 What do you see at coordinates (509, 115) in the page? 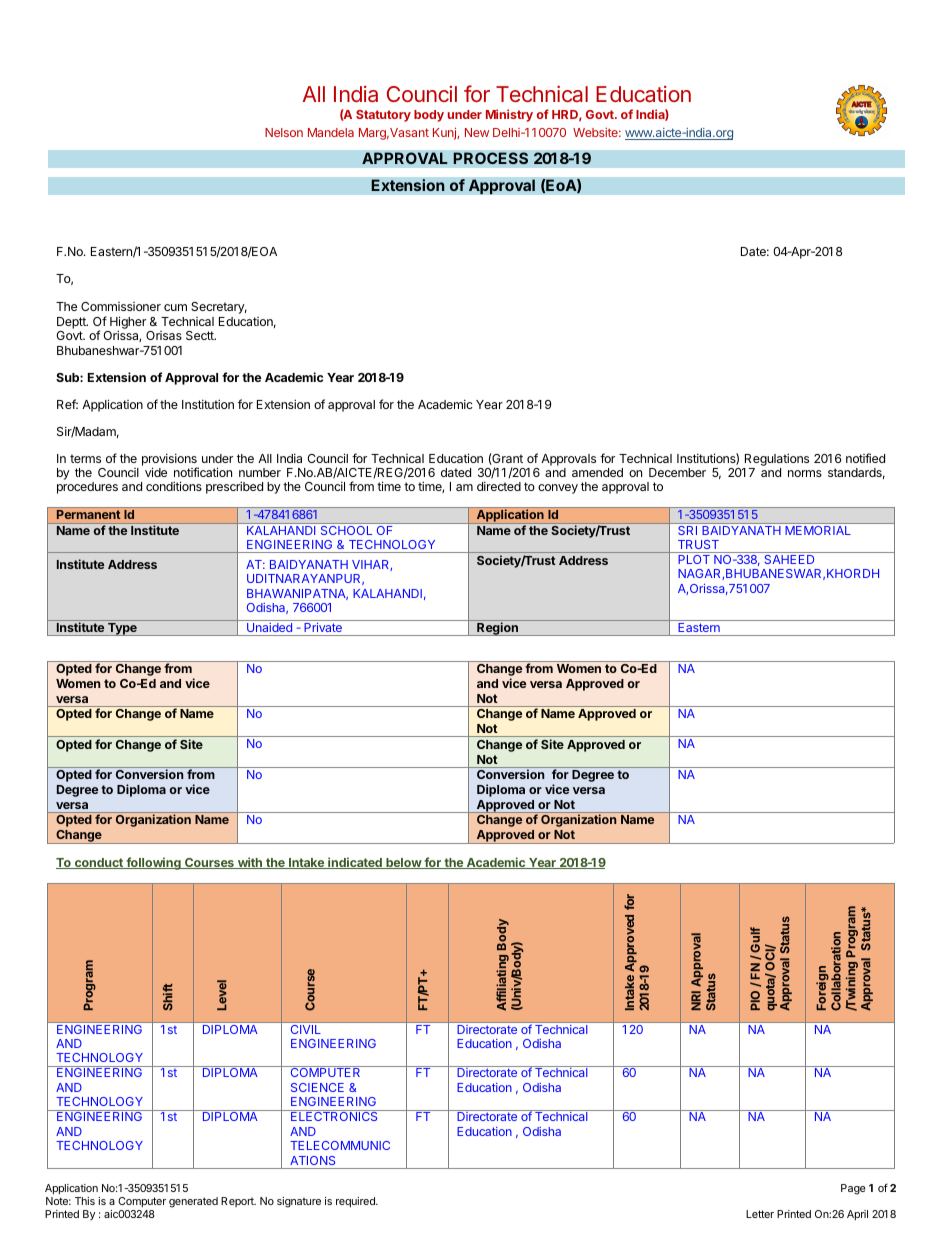
I see `Ministry` at bounding box center [509, 115].
